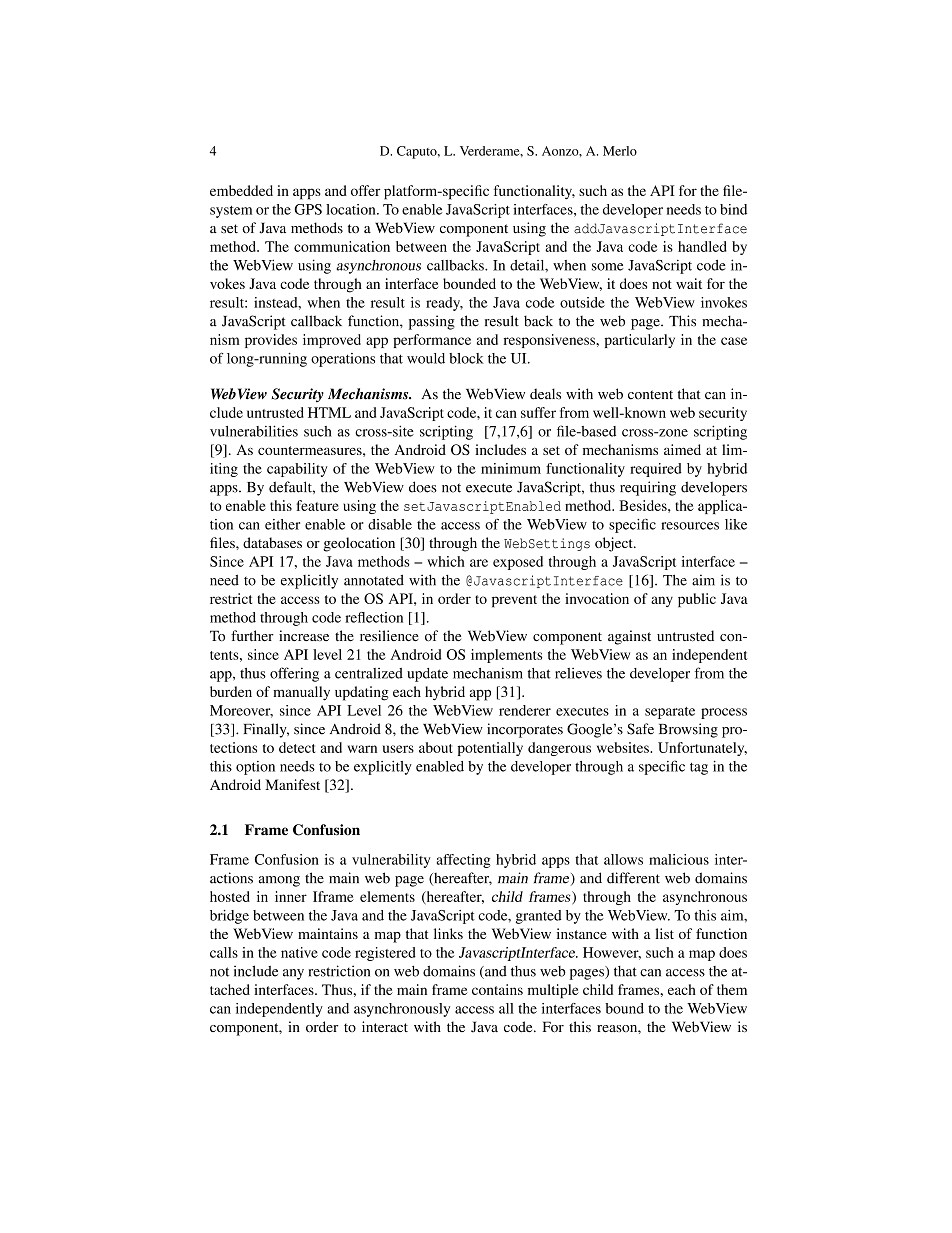 The height and width of the page is (1233, 952). What do you see at coordinates (299, 952) in the page?
I see `native` at bounding box center [299, 952].
